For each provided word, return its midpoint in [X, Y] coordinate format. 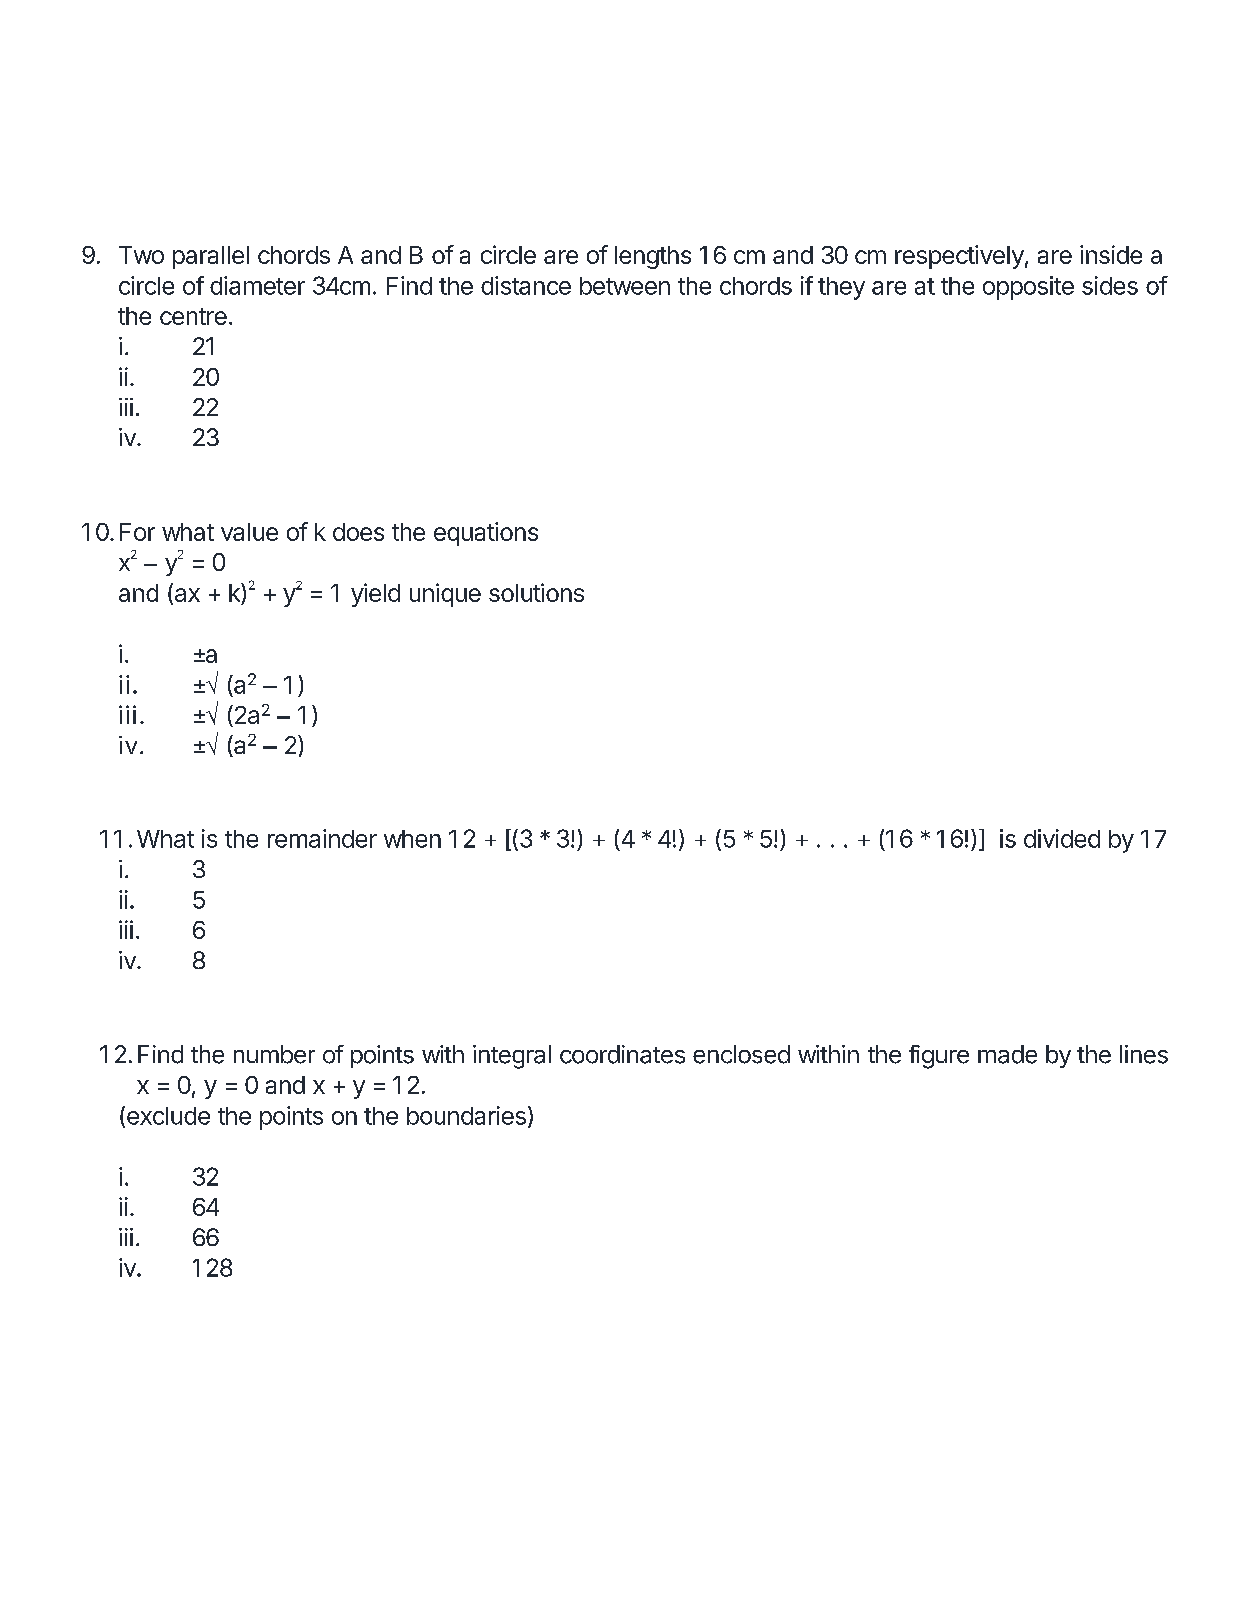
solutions [536, 592]
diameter [257, 285]
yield [375, 595]
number [274, 1054]
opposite [1028, 288]
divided [1062, 838]
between [625, 286]
